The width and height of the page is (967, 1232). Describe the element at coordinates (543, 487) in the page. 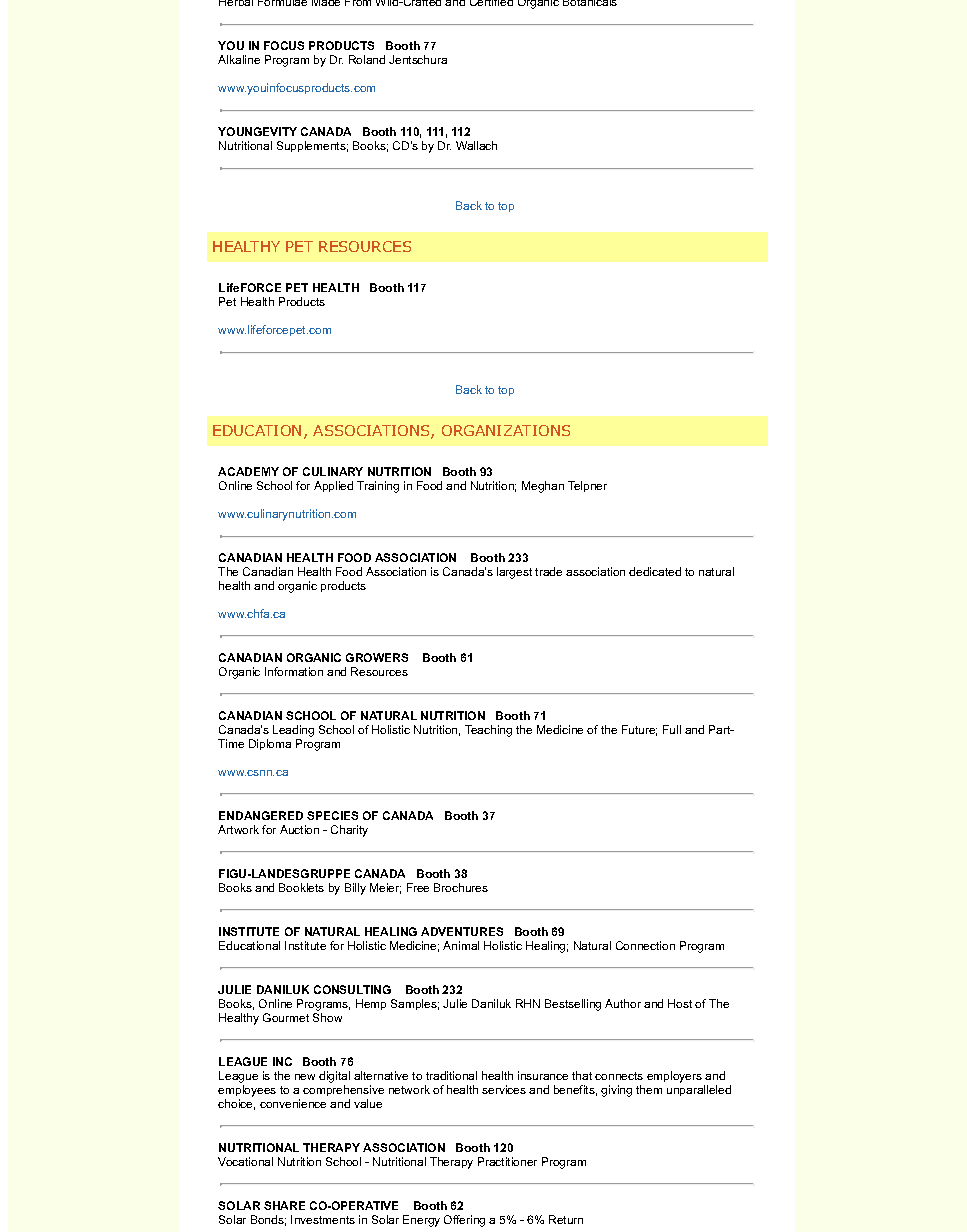

I see `Meghan` at that location.
